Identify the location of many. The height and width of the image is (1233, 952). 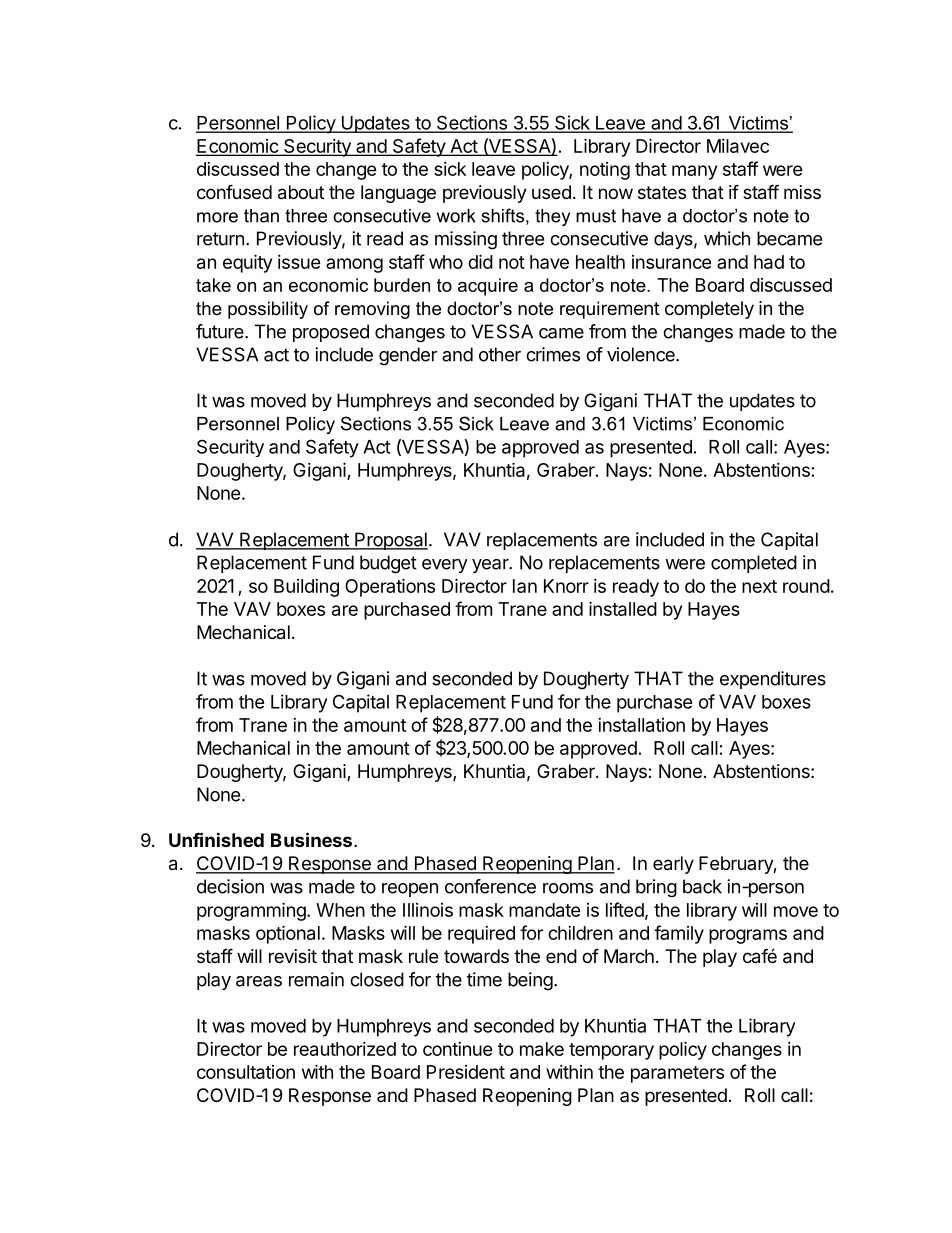
(694, 172).
